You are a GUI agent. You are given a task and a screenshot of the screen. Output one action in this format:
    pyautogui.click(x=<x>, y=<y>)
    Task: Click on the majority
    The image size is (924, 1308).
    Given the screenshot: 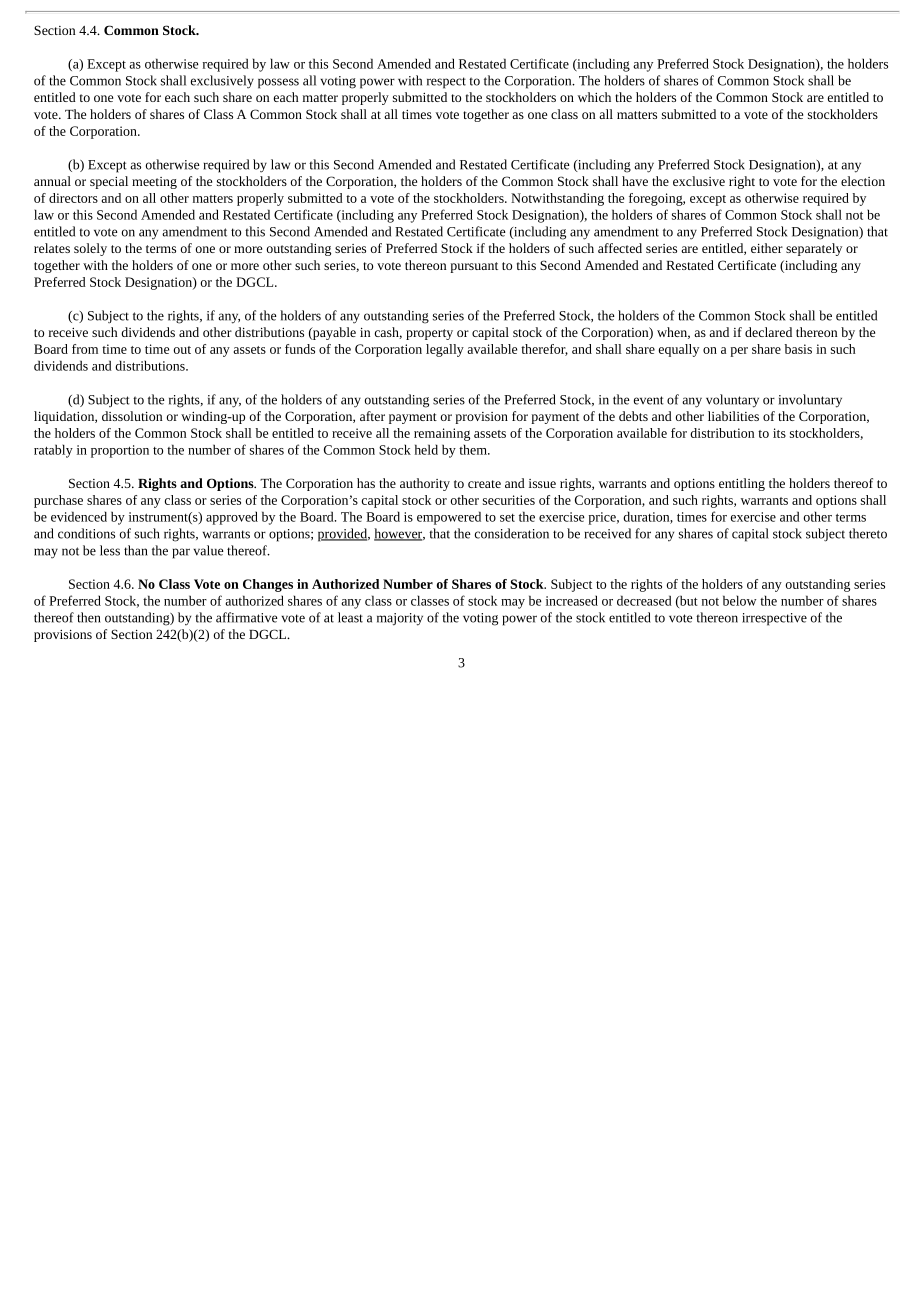 What is the action you would take?
    pyautogui.click(x=400, y=619)
